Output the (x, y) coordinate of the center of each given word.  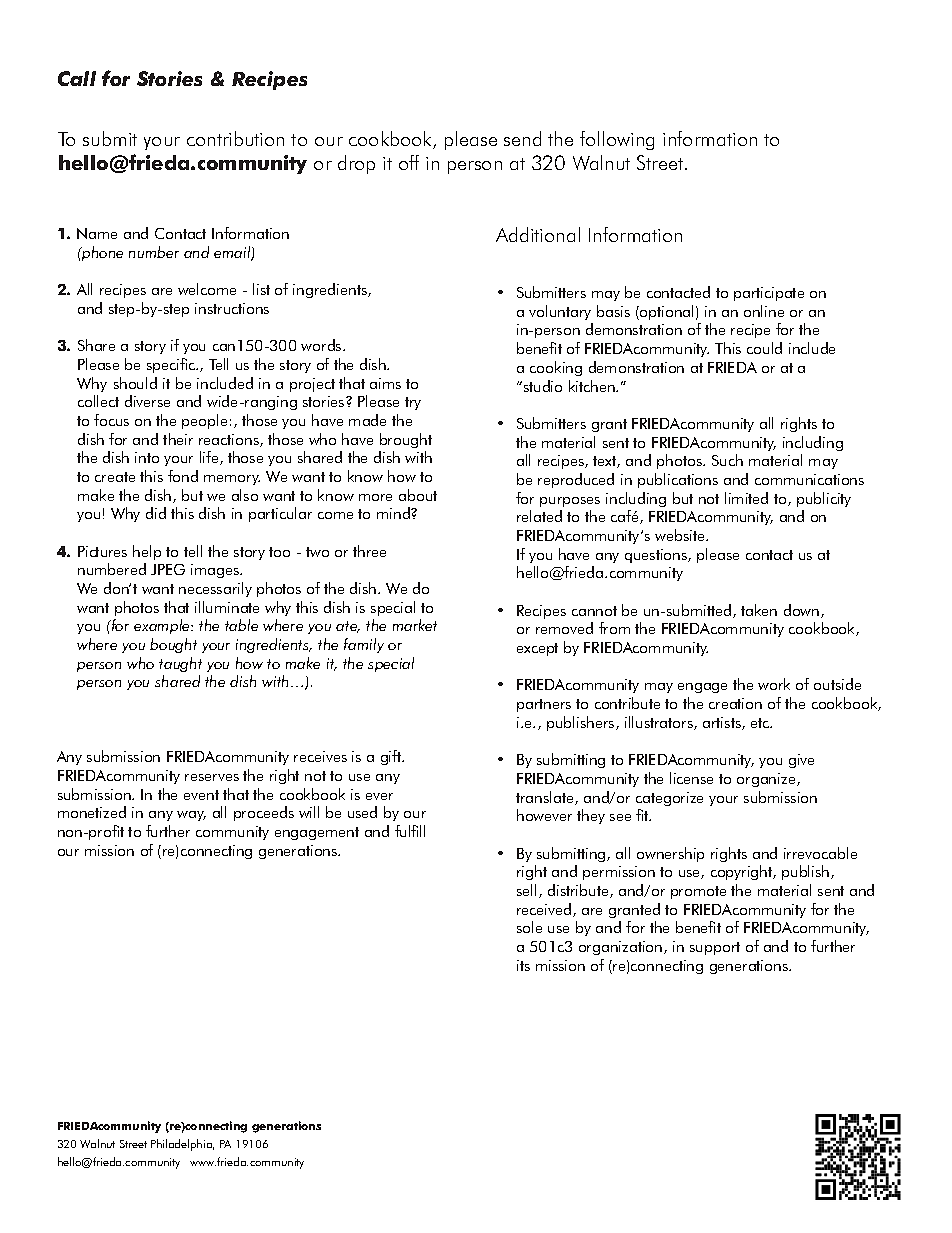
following (617, 140)
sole (529, 927)
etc (761, 723)
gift (392, 757)
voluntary (560, 312)
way (191, 816)
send (522, 138)
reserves (212, 777)
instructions (232, 308)
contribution (235, 138)
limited (746, 498)
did (156, 513)
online (764, 311)
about (418, 495)
